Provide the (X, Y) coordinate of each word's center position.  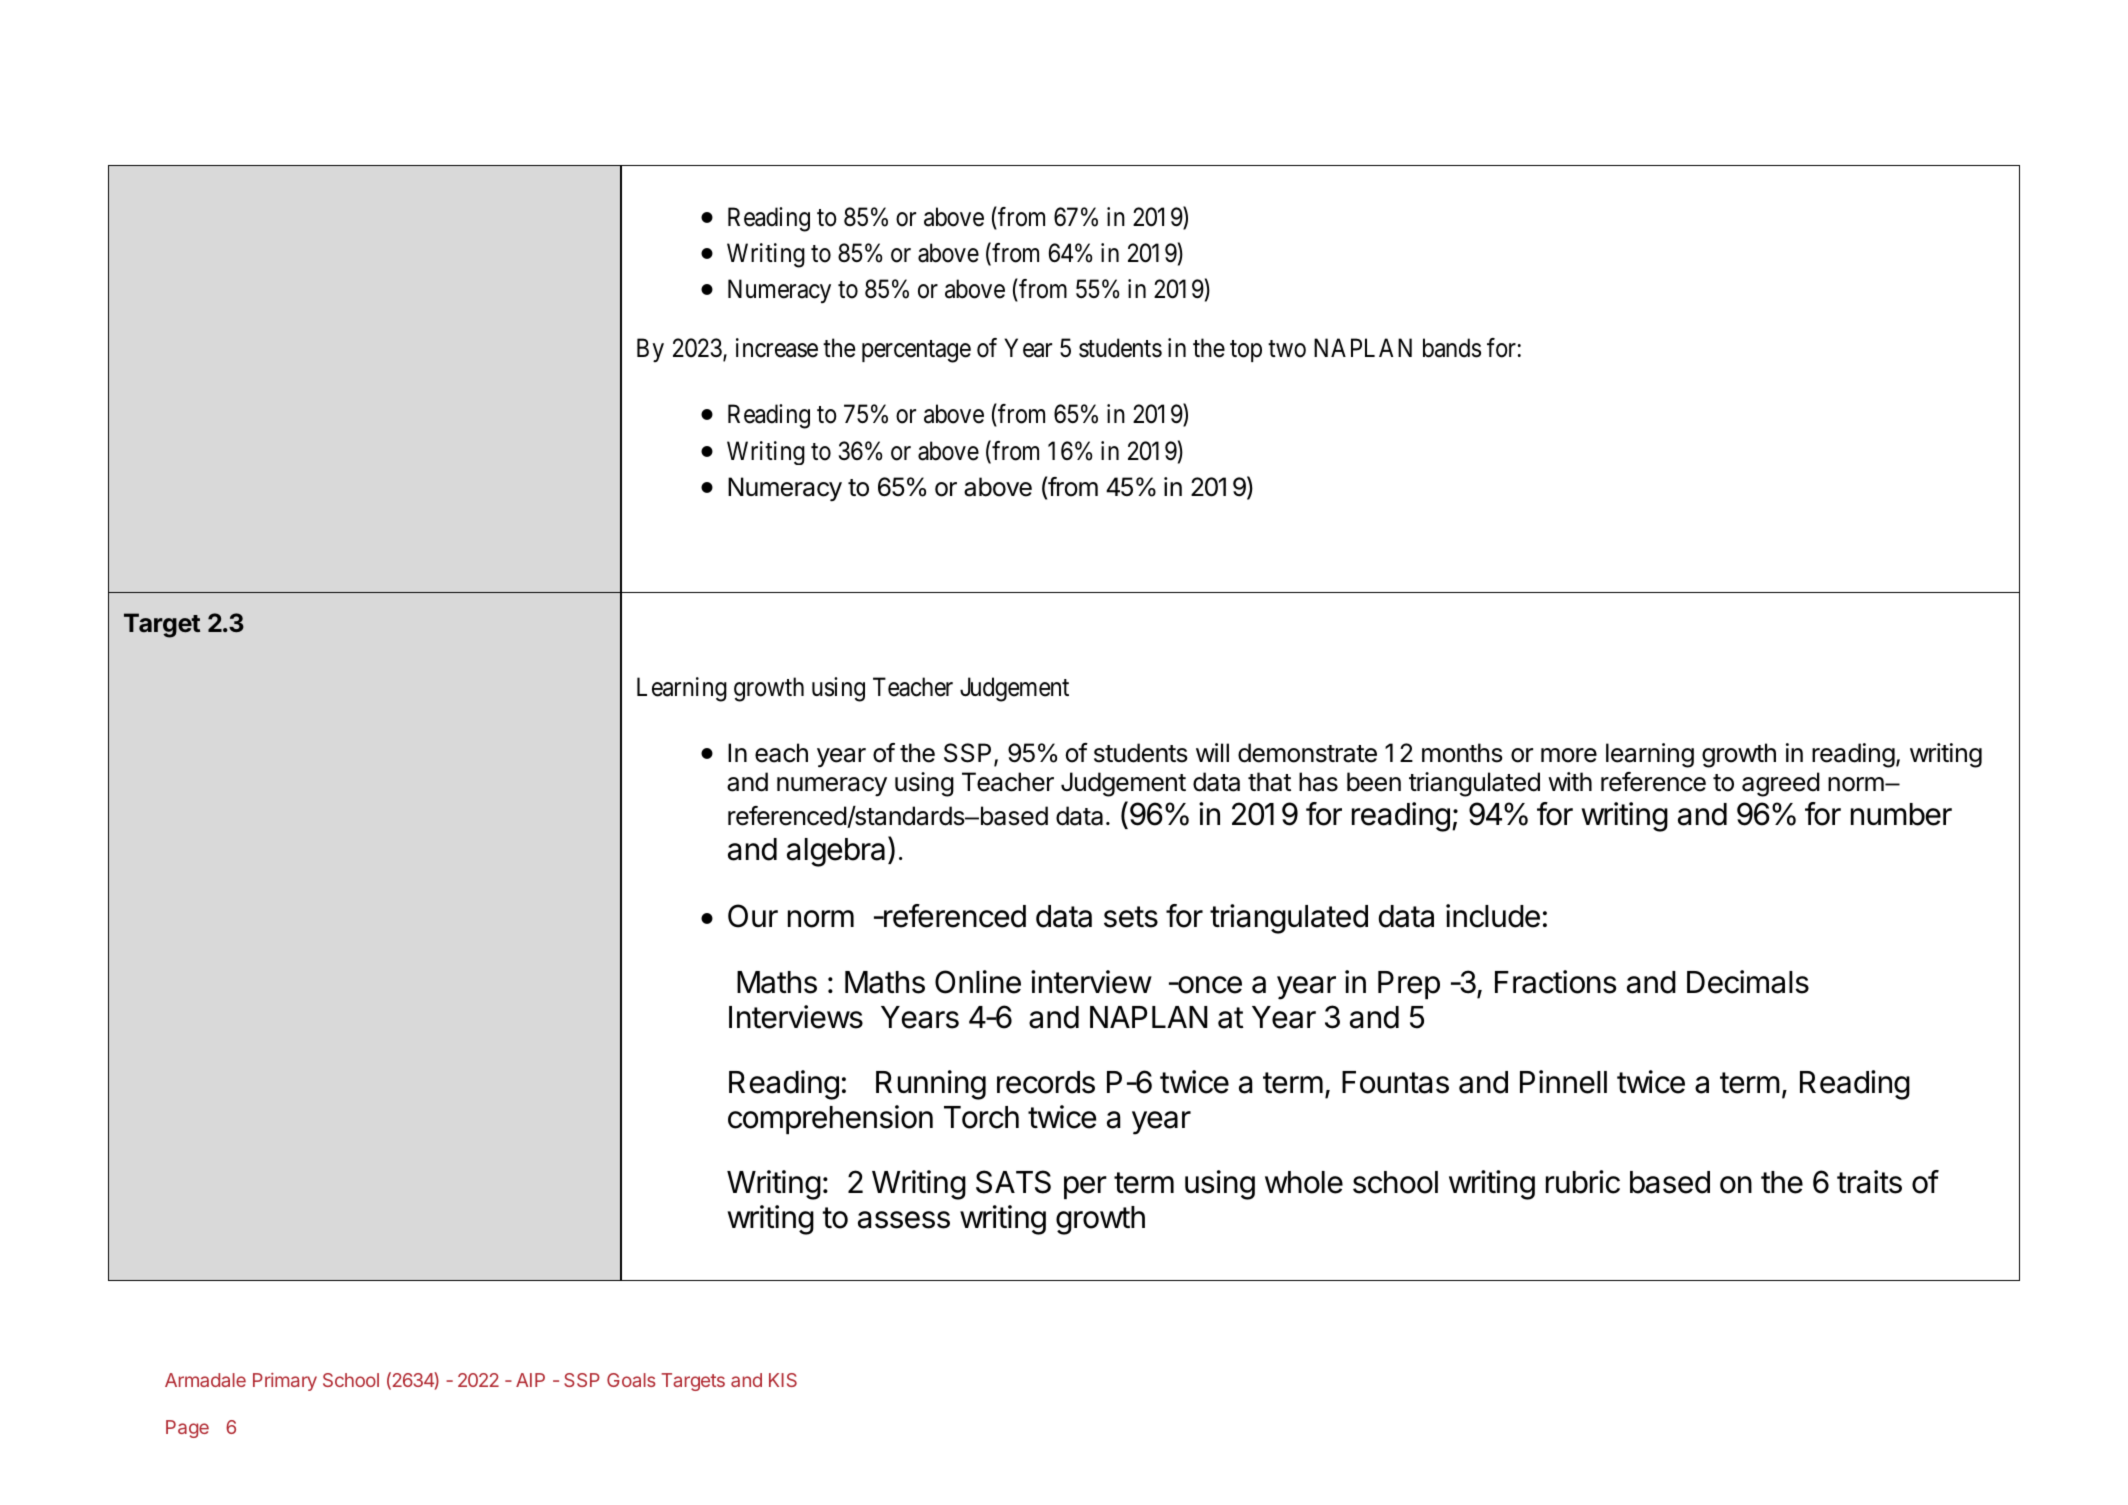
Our (753, 916)
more (1569, 755)
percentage (916, 352)
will (1212, 752)
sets (1131, 917)
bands (1452, 348)
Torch (981, 1117)
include (1493, 916)
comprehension (830, 1119)
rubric (1583, 1182)
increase (777, 348)
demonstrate (1307, 753)
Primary (285, 1382)
